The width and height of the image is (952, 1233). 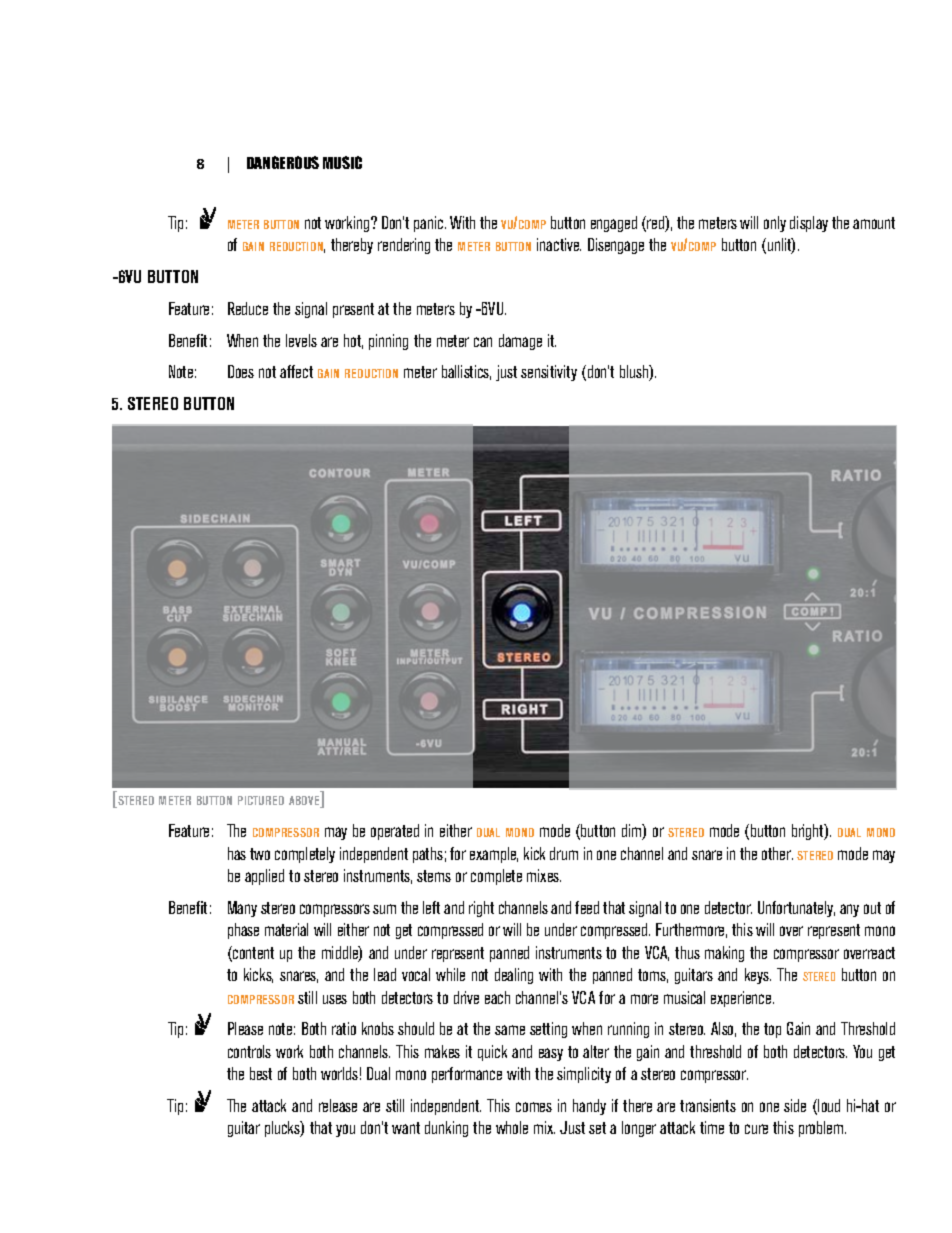 I want to click on DANGEROUS, so click(x=283, y=162).
